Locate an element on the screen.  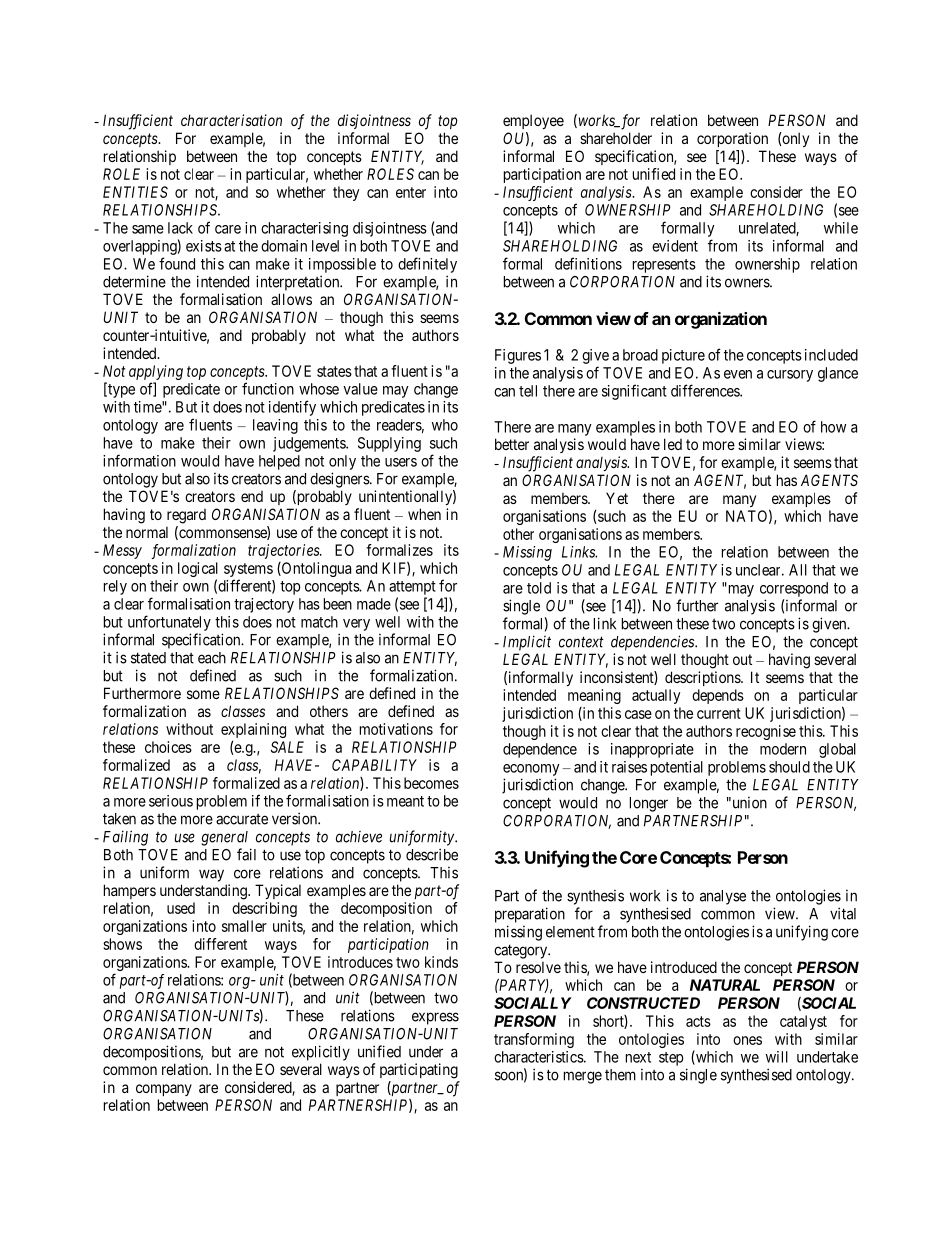
company is located at coordinates (164, 1090).
